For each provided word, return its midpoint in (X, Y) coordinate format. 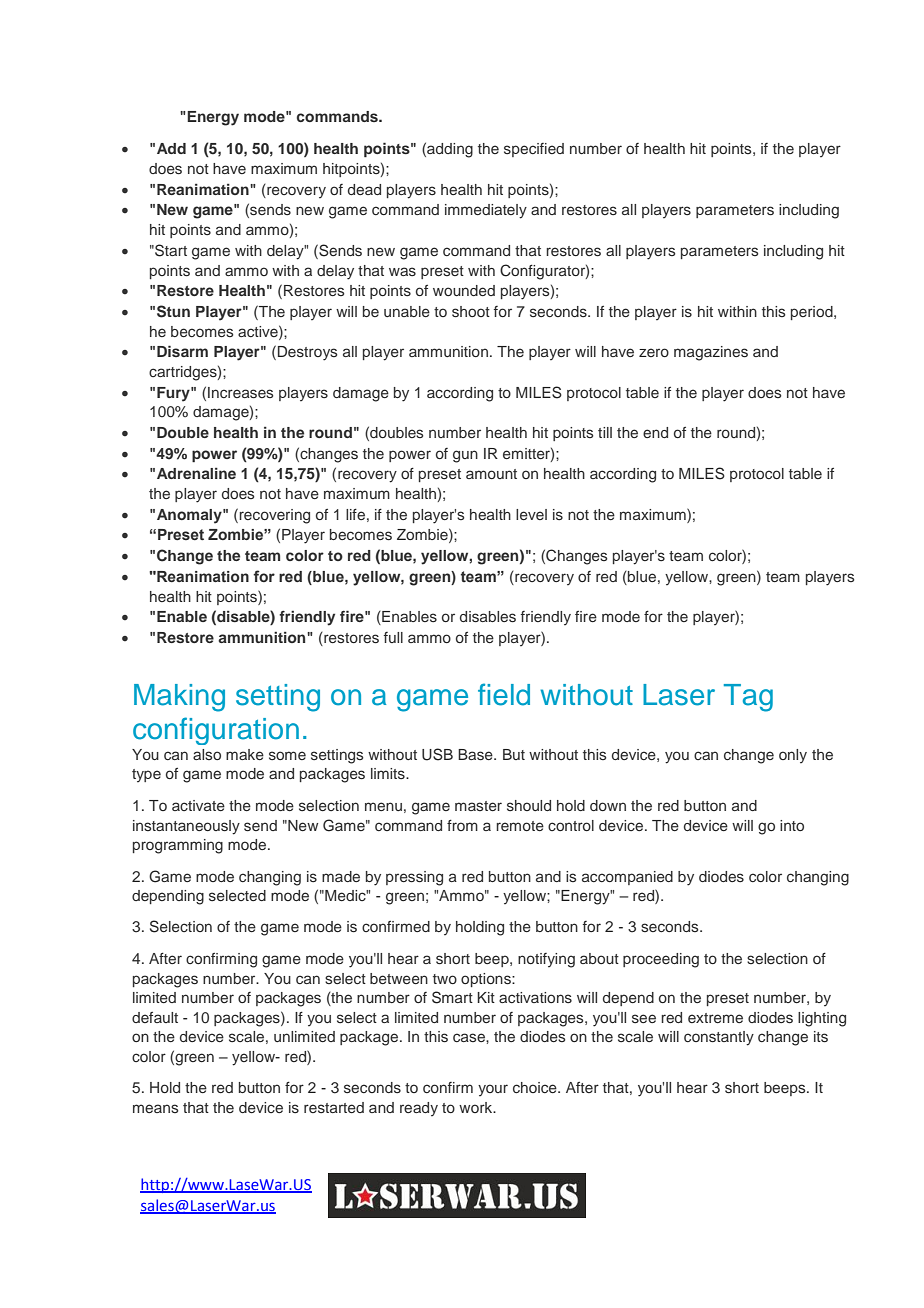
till (605, 432)
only (793, 756)
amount (491, 474)
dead (364, 189)
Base (476, 755)
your (493, 1090)
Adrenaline (196, 473)
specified (534, 150)
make (245, 754)
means (156, 1108)
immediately (486, 211)
